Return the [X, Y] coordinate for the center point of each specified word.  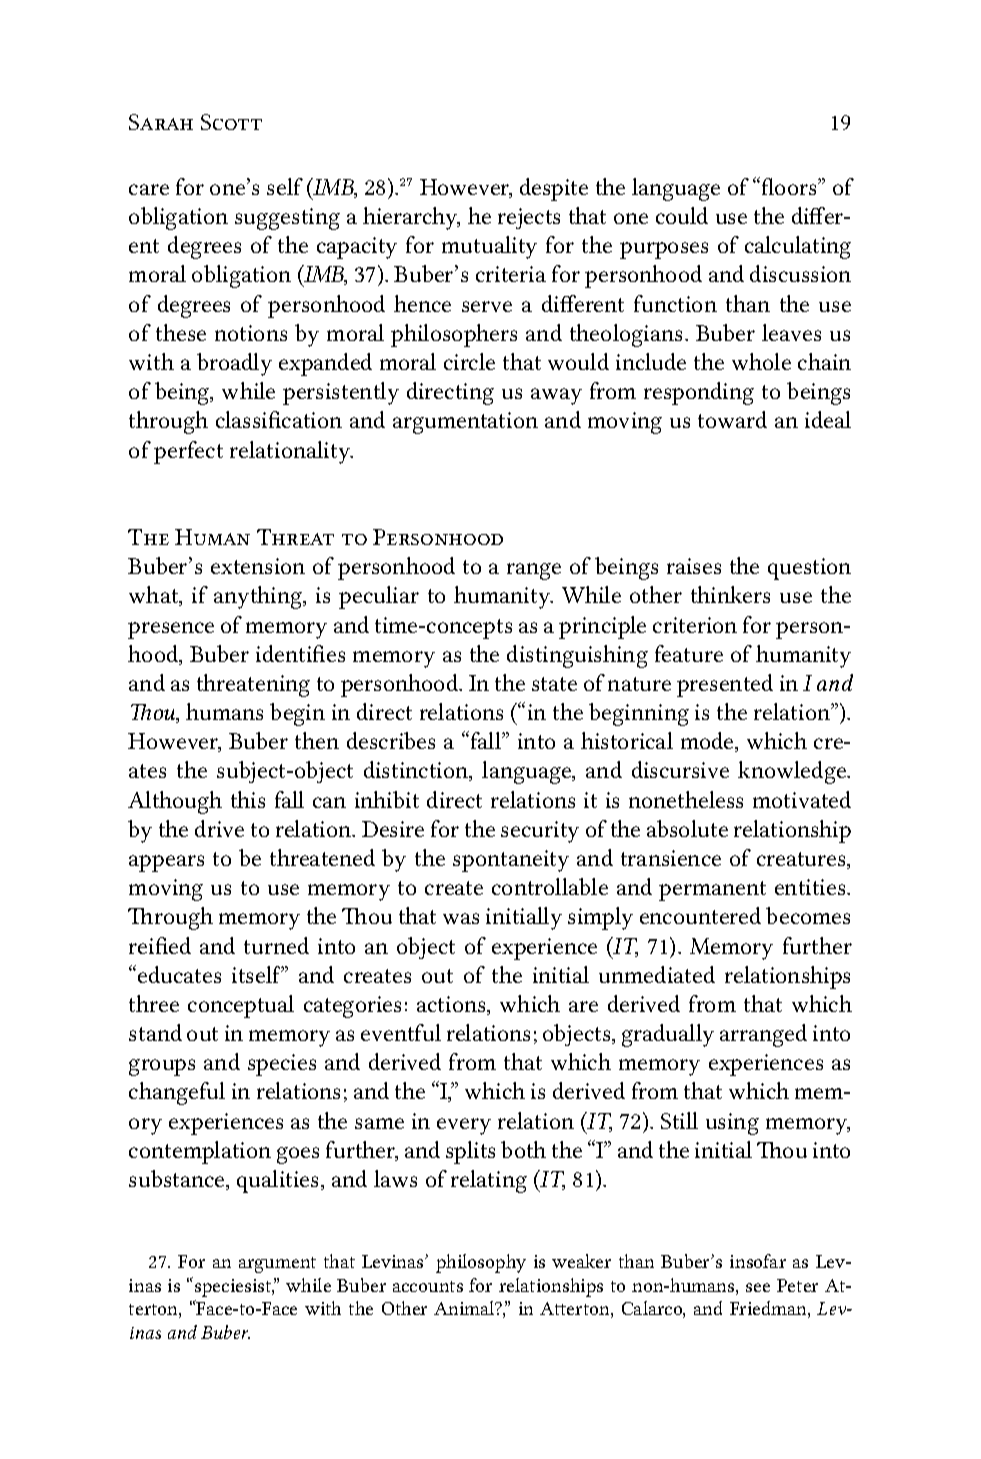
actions [452, 1005]
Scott [231, 122]
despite [554, 189]
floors [790, 186]
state [554, 684]
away [556, 396]
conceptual [241, 1006]
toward [732, 419]
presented [725, 685]
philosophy [481, 1263]
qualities [279, 1181]
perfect [188, 452]
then [317, 740]
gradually [668, 1035]
